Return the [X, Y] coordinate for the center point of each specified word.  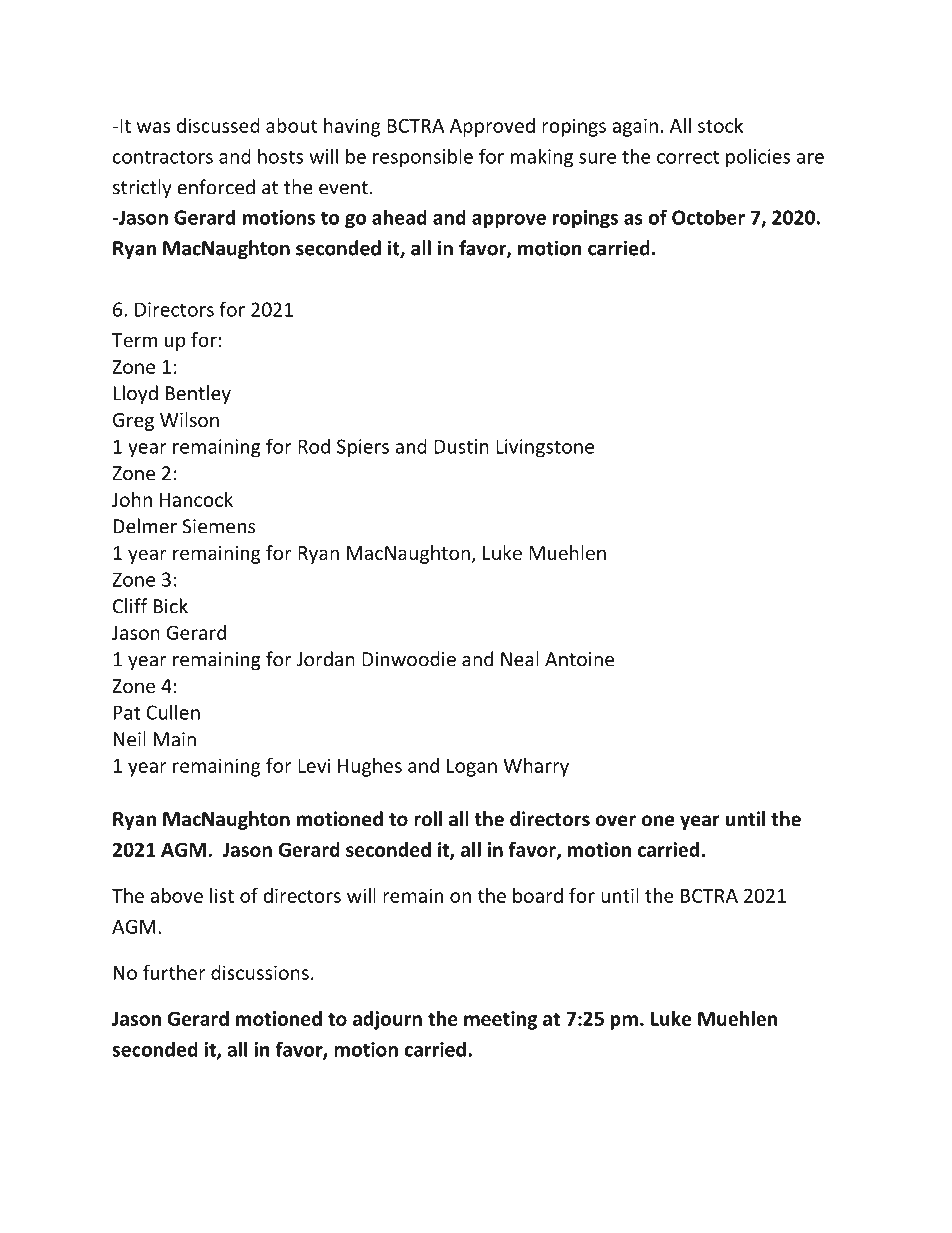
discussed [218, 125]
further [174, 972]
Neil [130, 739]
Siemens [218, 526]
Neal [520, 659]
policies [758, 158]
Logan [472, 768]
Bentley [198, 394]
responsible [423, 157]
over [615, 821]
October [708, 217]
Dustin [461, 446]
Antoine [579, 659]
